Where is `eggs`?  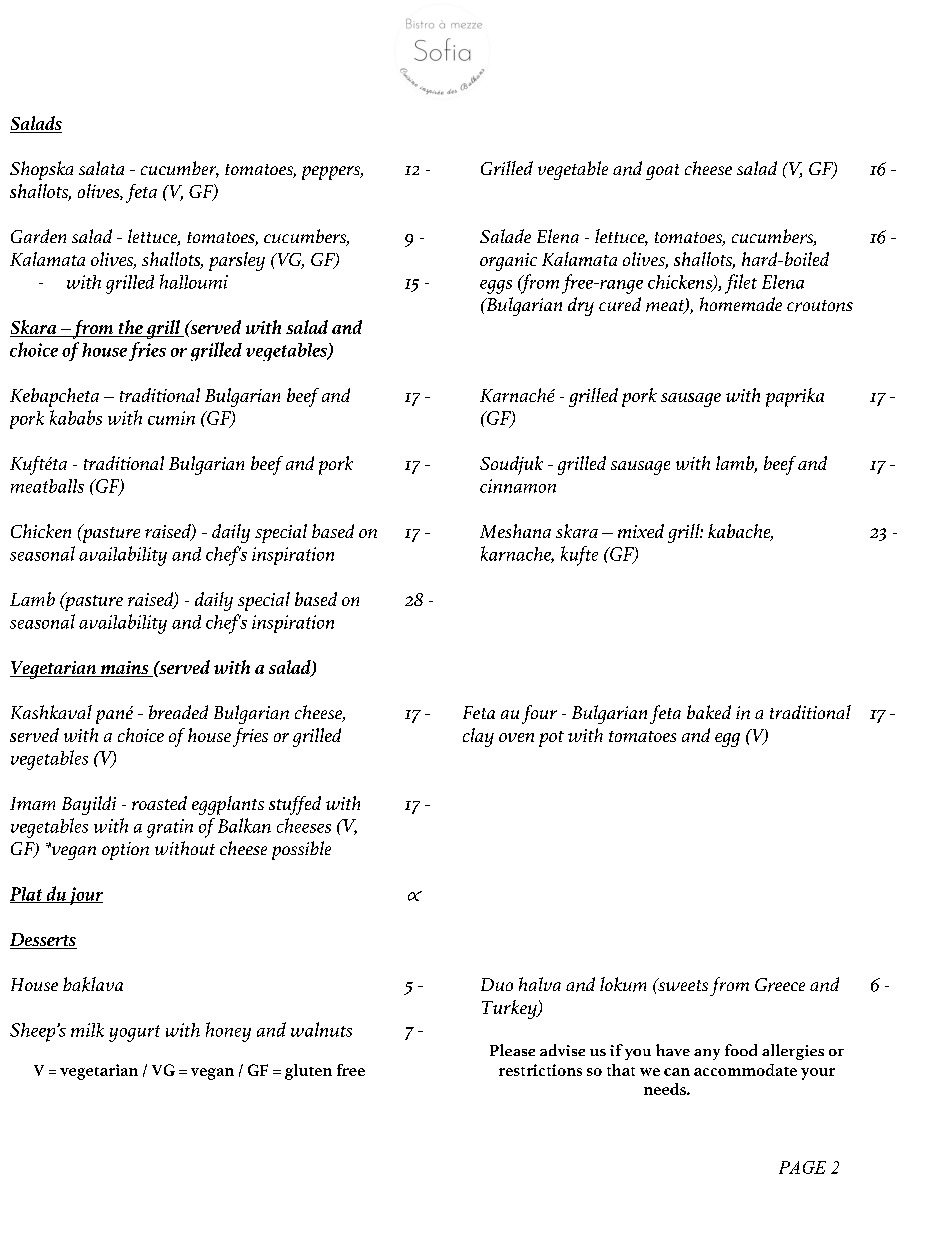
eggs is located at coordinates (496, 287).
